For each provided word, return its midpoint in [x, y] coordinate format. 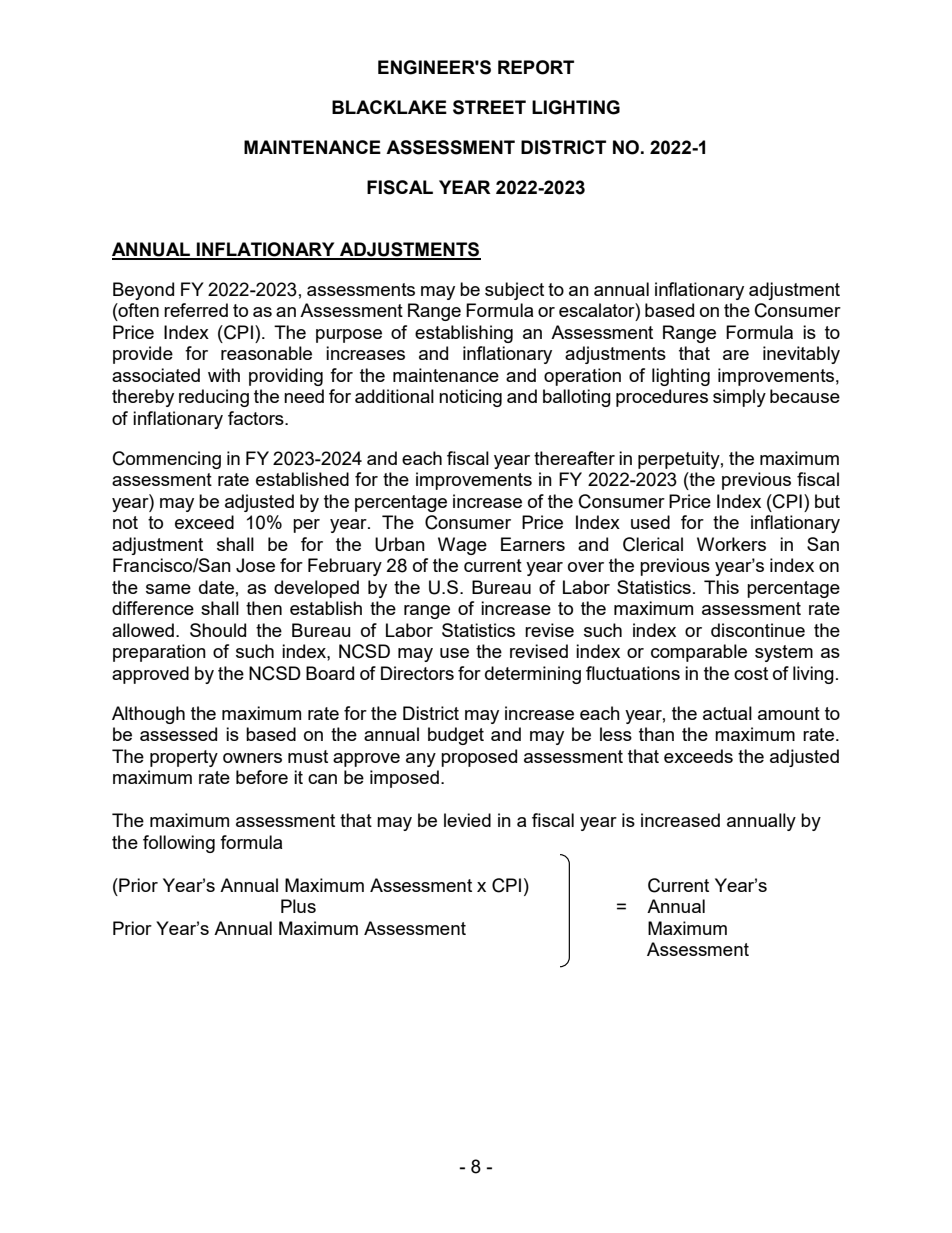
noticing [470, 398]
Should [218, 630]
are [736, 355]
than [656, 734]
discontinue [758, 630]
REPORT [536, 67]
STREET [489, 107]
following [179, 844]
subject [514, 291]
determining [533, 675]
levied [467, 820]
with [224, 375]
